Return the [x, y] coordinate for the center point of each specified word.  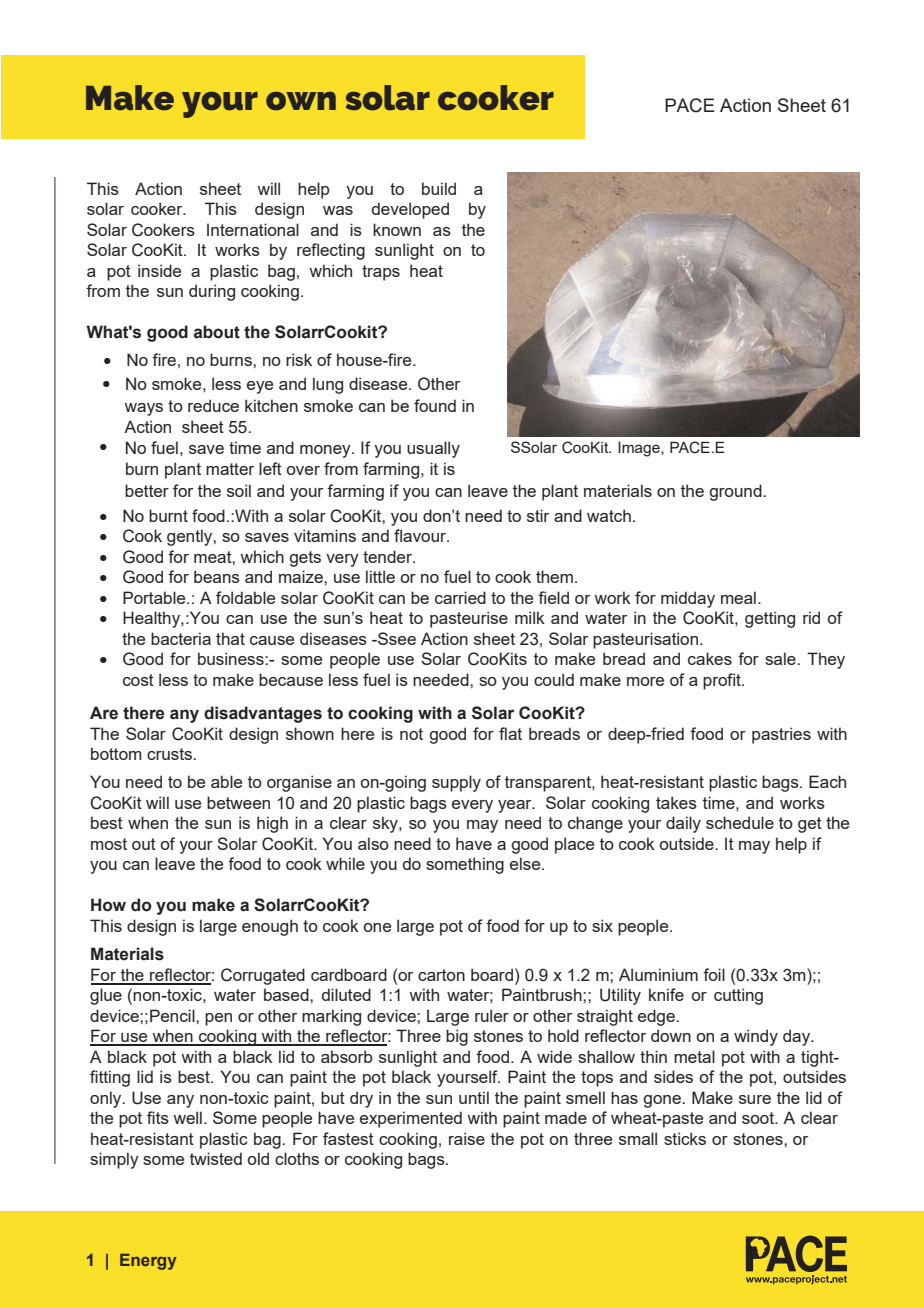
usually [433, 449]
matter [230, 469]
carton [441, 975]
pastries [781, 735]
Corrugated [263, 976]
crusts [170, 754]
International [253, 229]
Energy [148, 1262]
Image [640, 449]
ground [736, 492]
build [439, 188]
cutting [738, 996]
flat [510, 733]
